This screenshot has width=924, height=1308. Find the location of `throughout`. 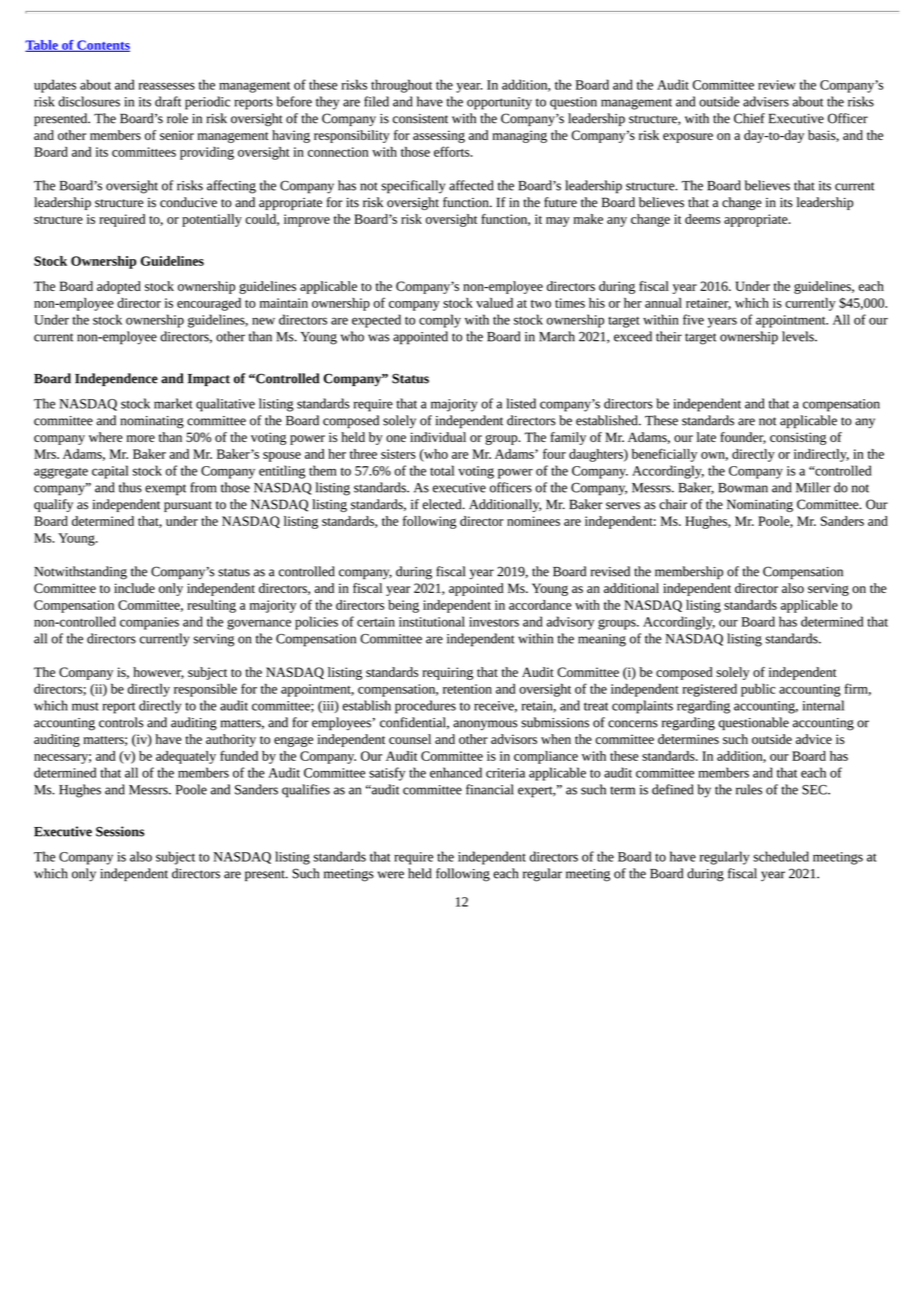

throughout is located at coordinates (401, 86).
